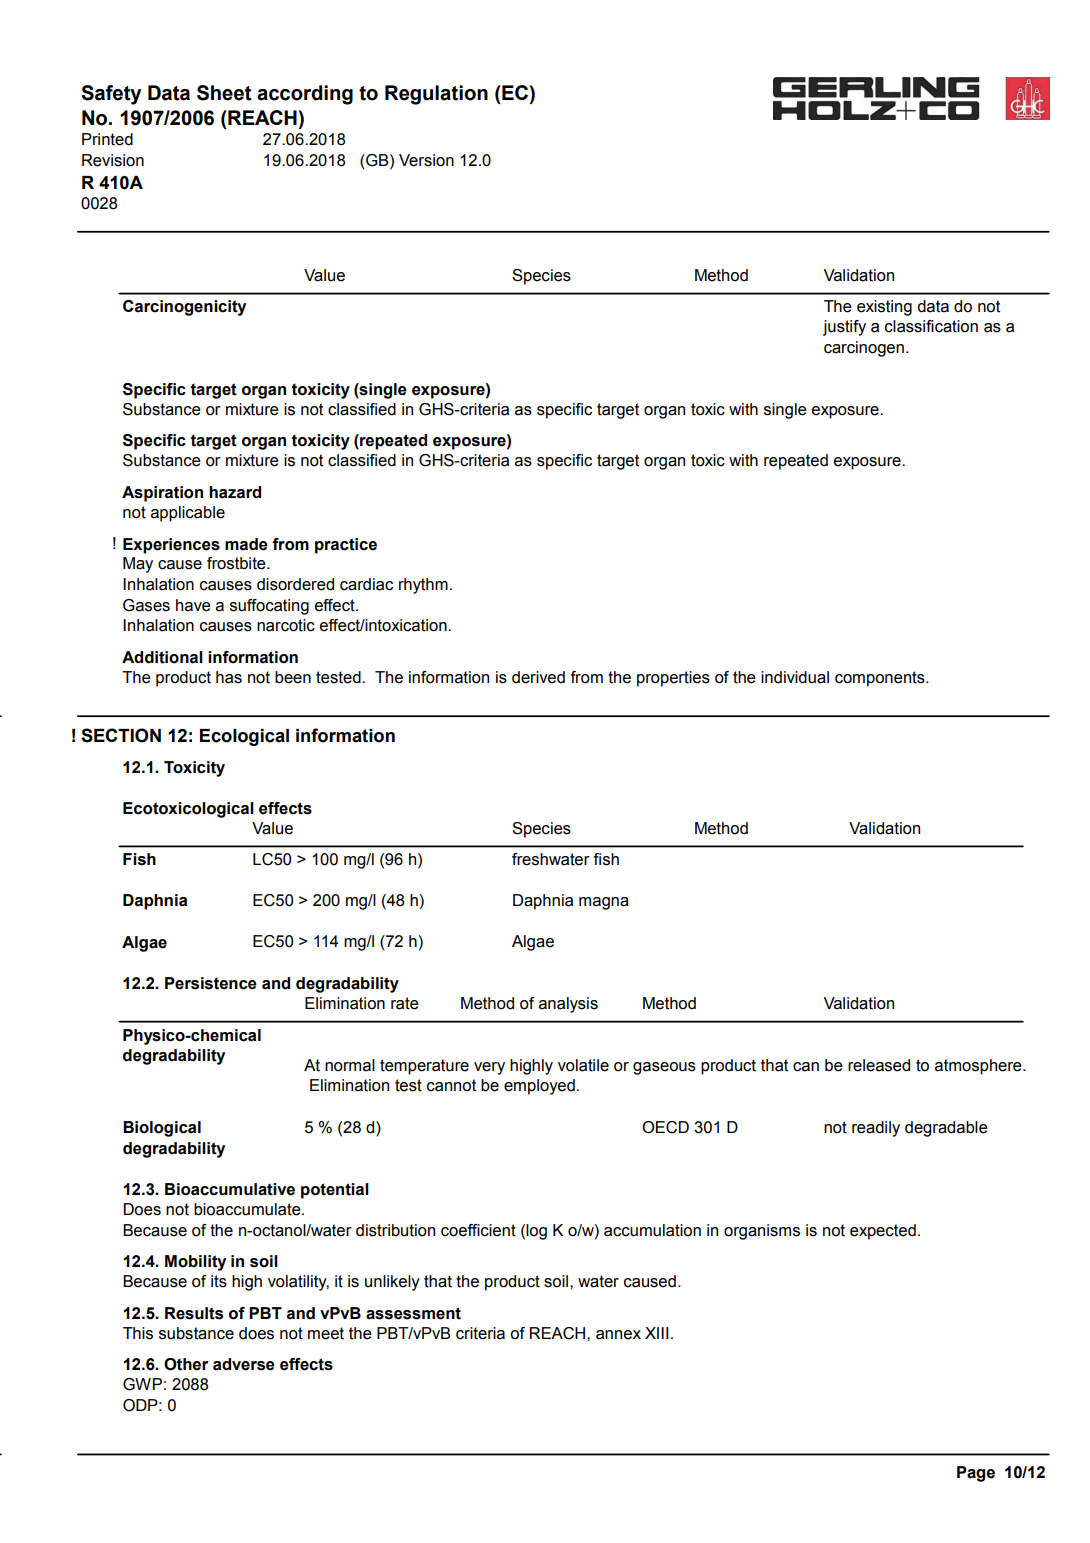 Image resolution: width=1090 pixels, height=1543 pixels. I want to click on Other, so click(186, 1364).
